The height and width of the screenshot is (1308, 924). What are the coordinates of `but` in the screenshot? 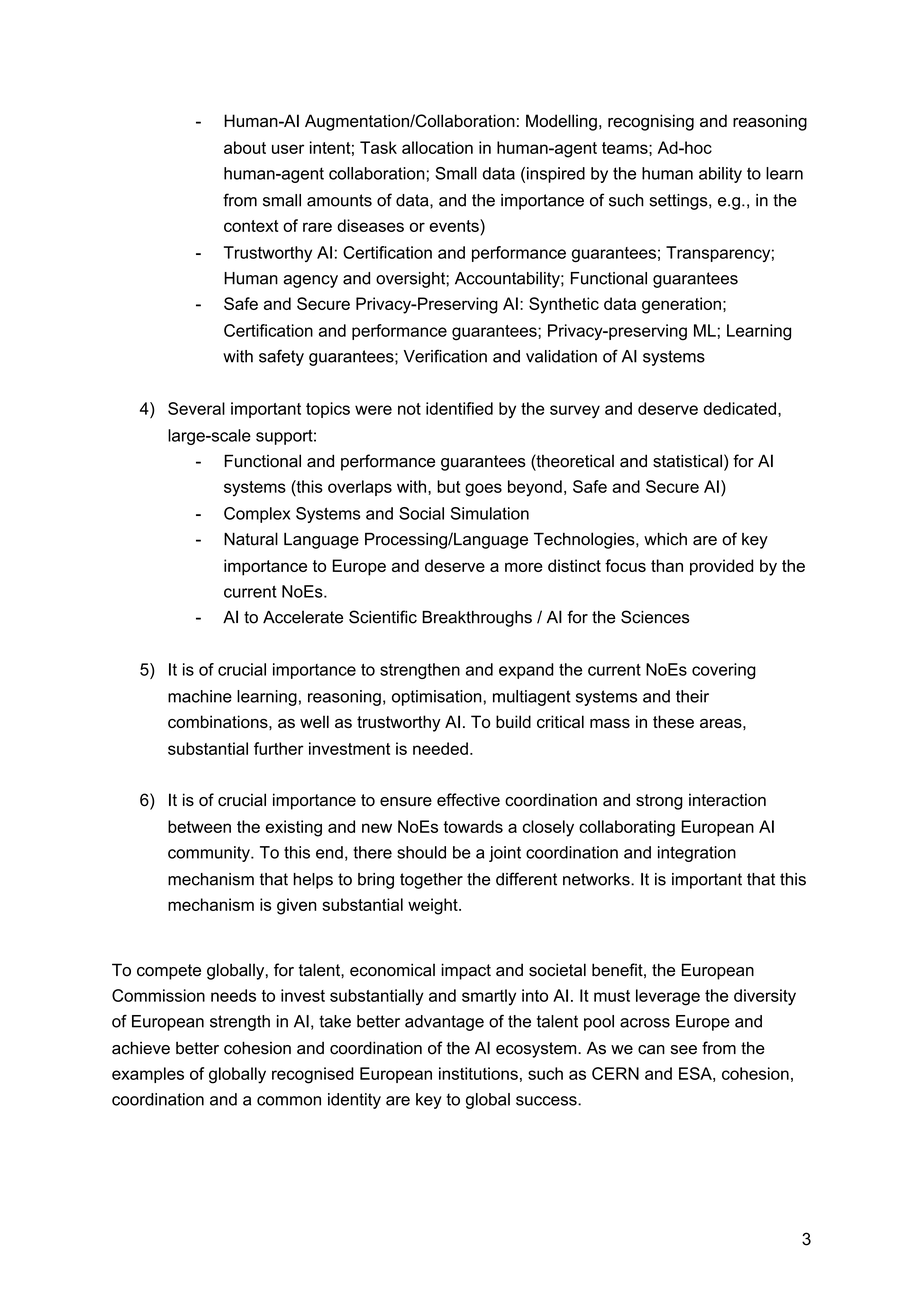 It's located at (448, 486).
